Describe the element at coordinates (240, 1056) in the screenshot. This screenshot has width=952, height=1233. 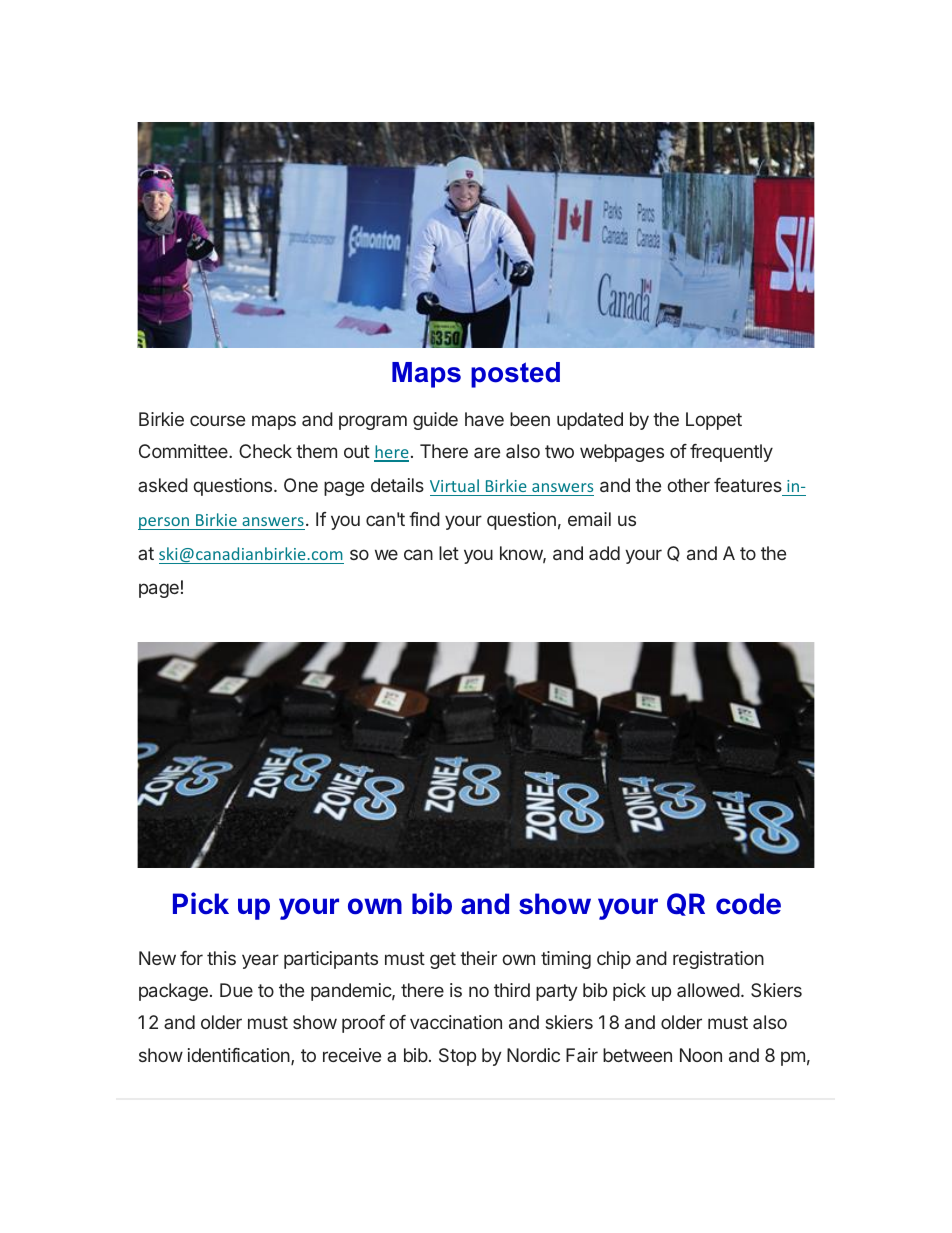
I see `identification` at that location.
